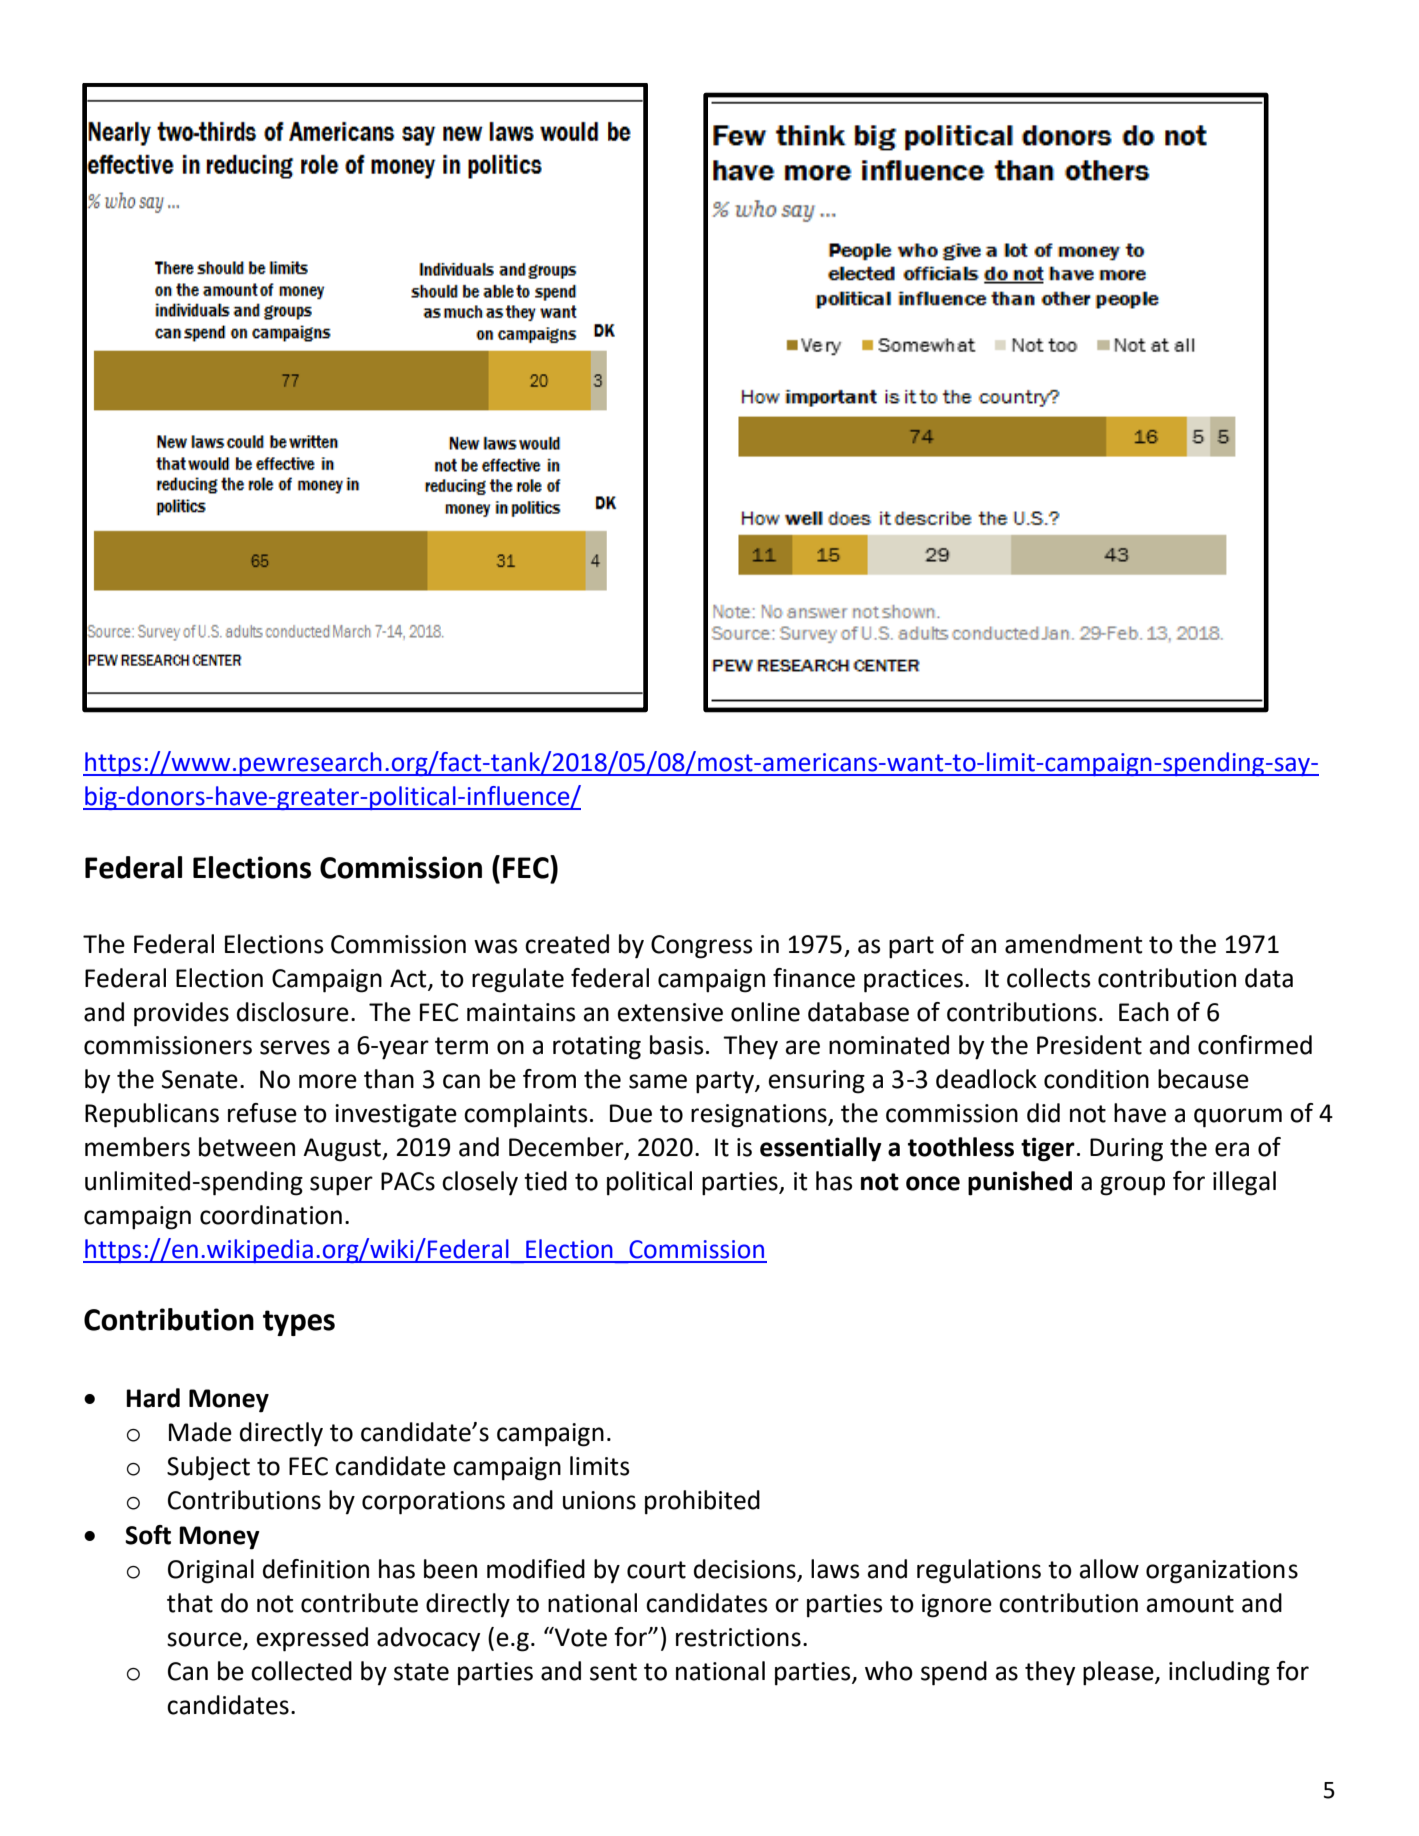 The height and width of the screenshot is (1836, 1419). Describe the element at coordinates (701, 947) in the screenshot. I see `Congress` at that location.
